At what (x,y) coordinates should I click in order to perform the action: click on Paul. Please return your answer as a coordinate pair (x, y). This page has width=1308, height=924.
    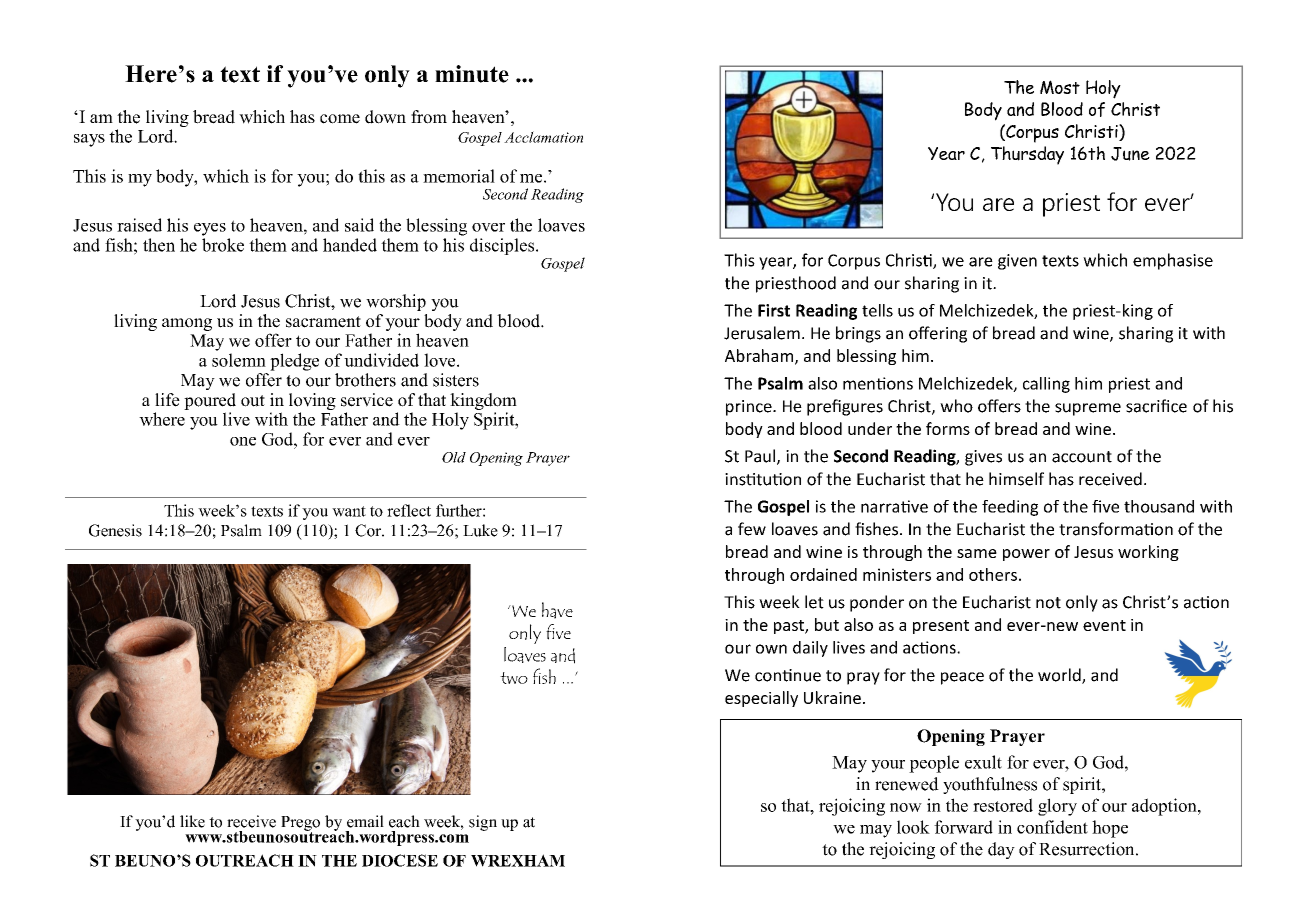
    Looking at the image, I should click on (760, 456).
